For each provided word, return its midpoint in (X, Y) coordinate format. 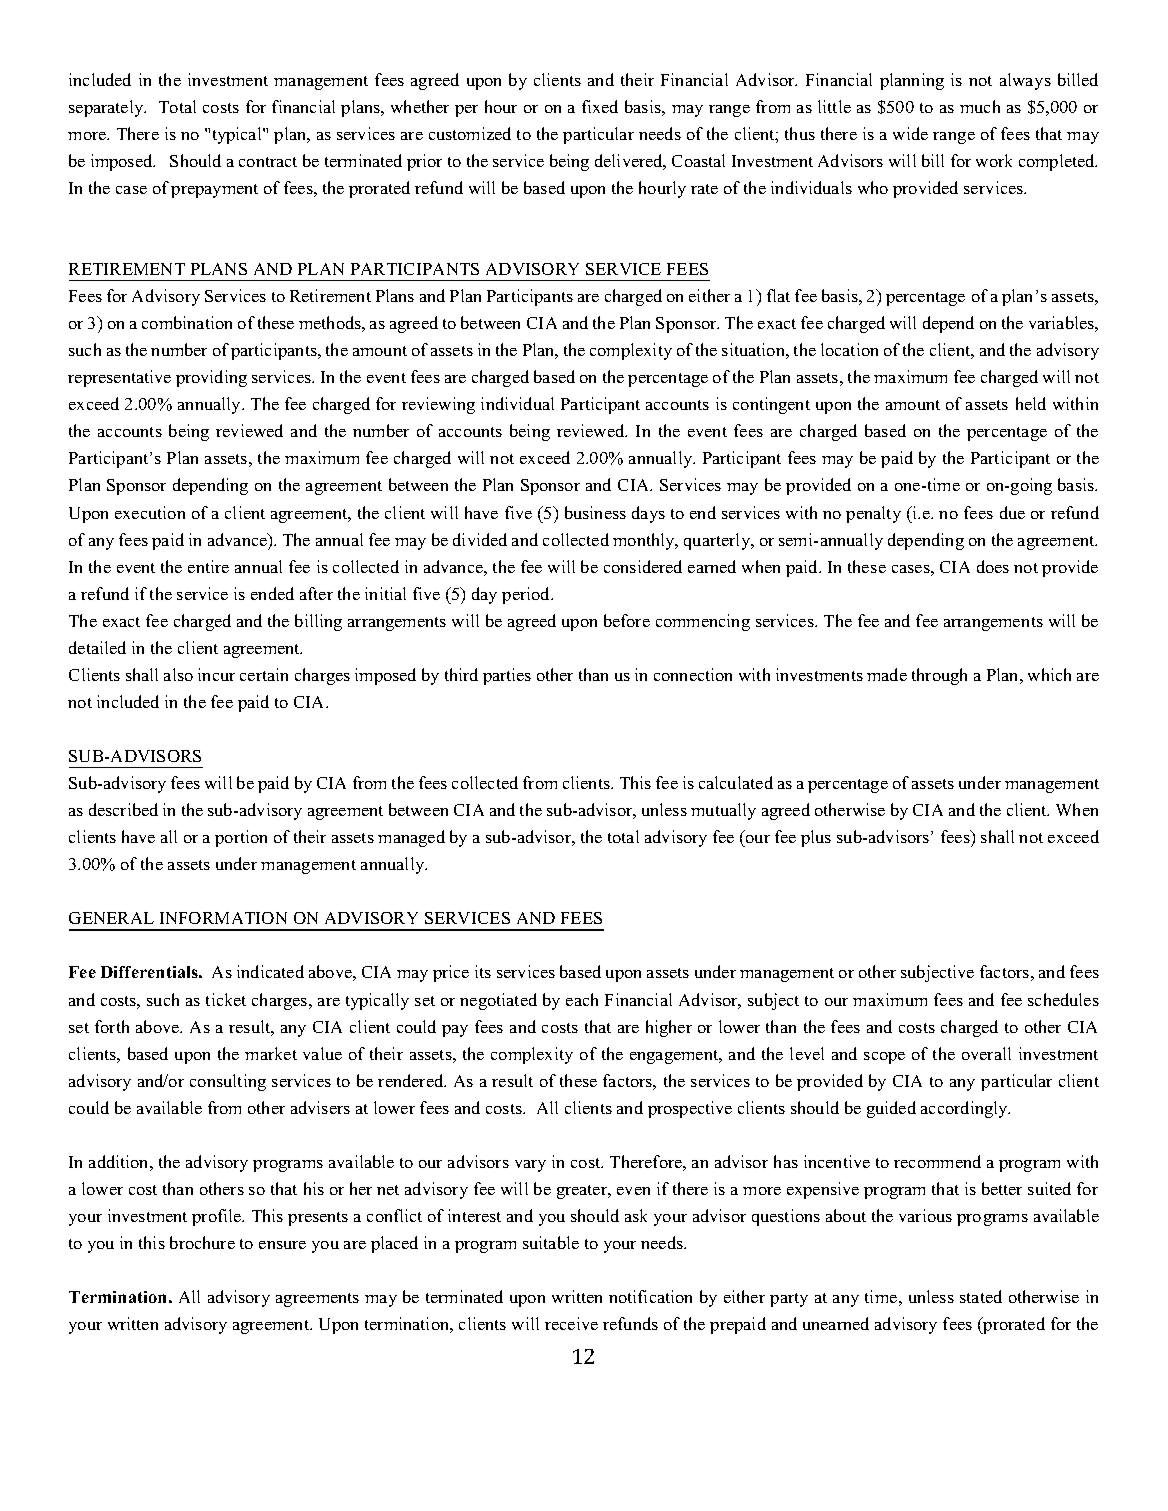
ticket (226, 999)
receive (571, 1323)
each (582, 999)
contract (268, 162)
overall (986, 1053)
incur (216, 674)
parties (507, 676)
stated (981, 1296)
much (980, 106)
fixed (600, 106)
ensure (282, 1245)
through (939, 676)
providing (211, 378)
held (1031, 403)
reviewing (438, 405)
